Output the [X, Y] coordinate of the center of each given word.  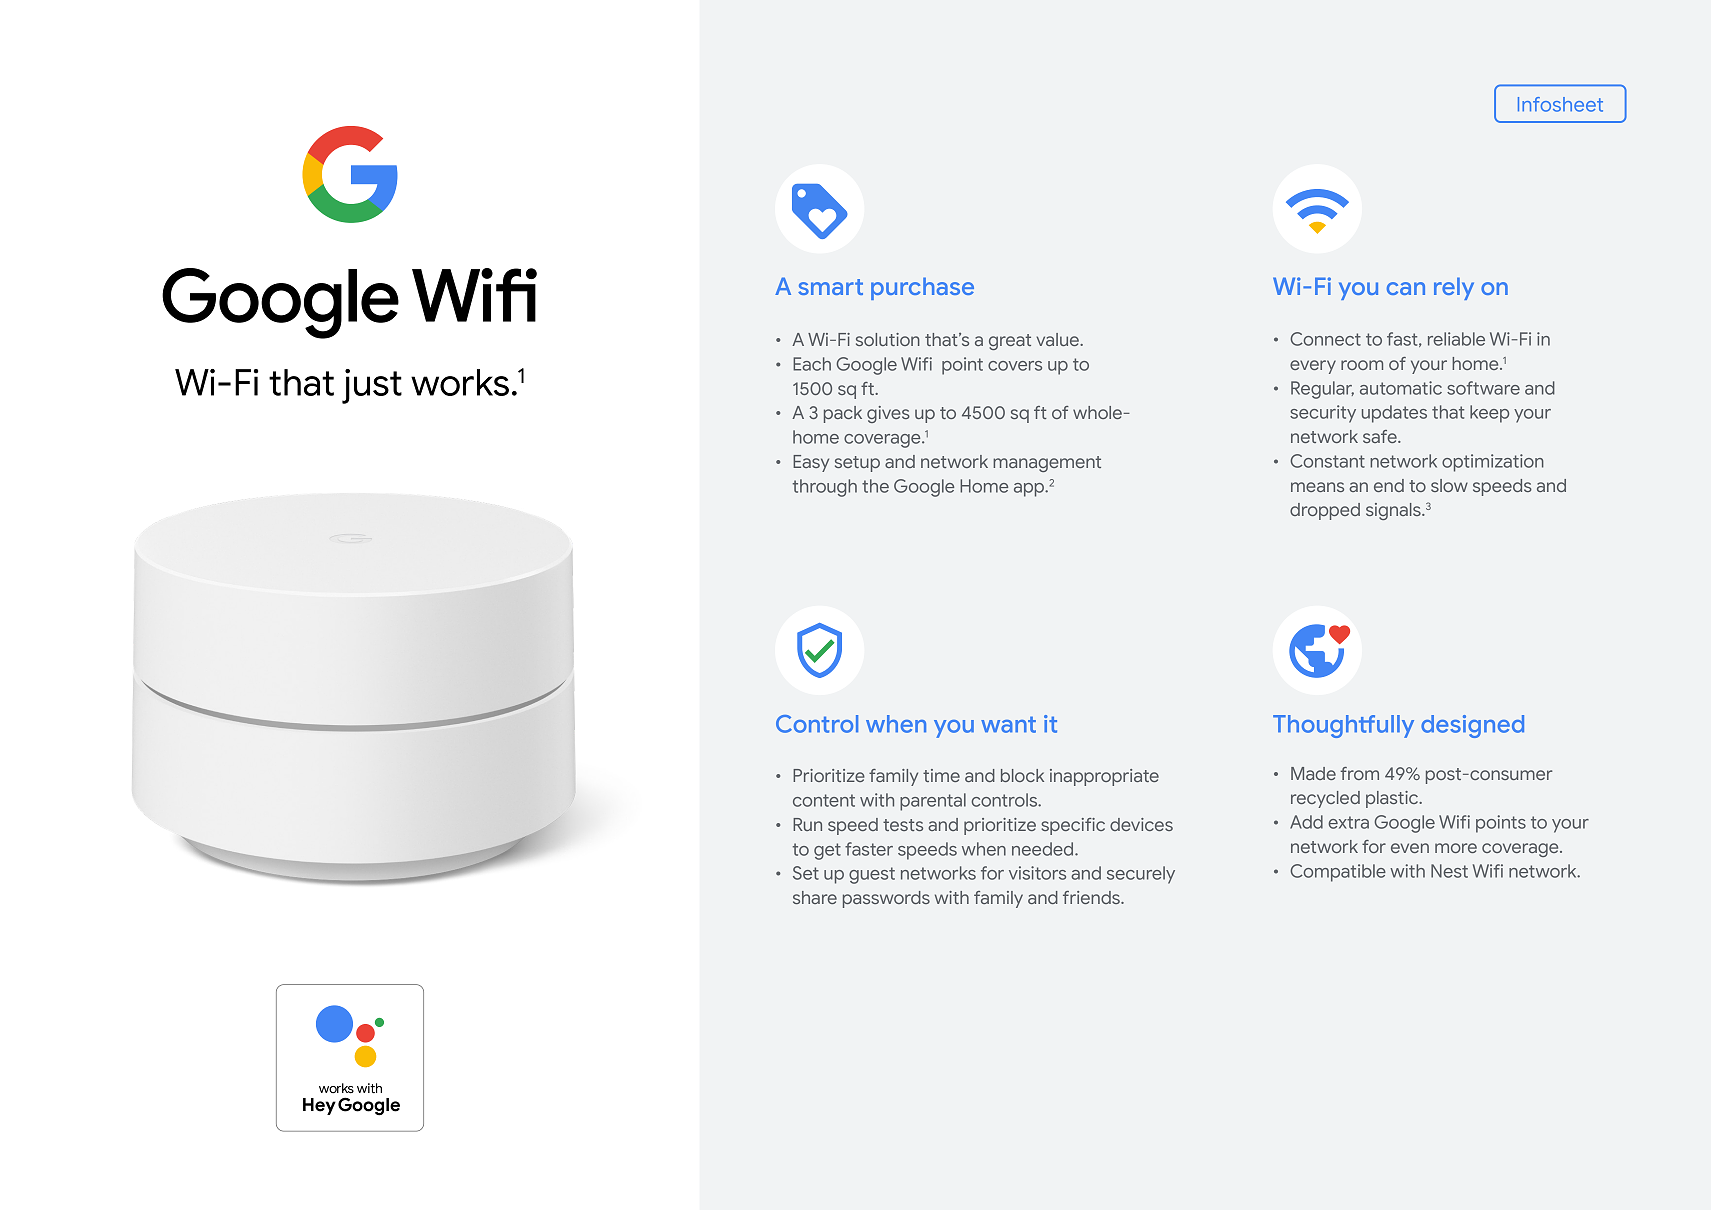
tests [903, 825]
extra [1348, 822]
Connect [1325, 339]
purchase [922, 288]
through [825, 488]
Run [807, 824]
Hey [319, 1106]
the [875, 486]
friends [1092, 897]
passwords [886, 899]
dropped [1325, 511]
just [372, 386]
